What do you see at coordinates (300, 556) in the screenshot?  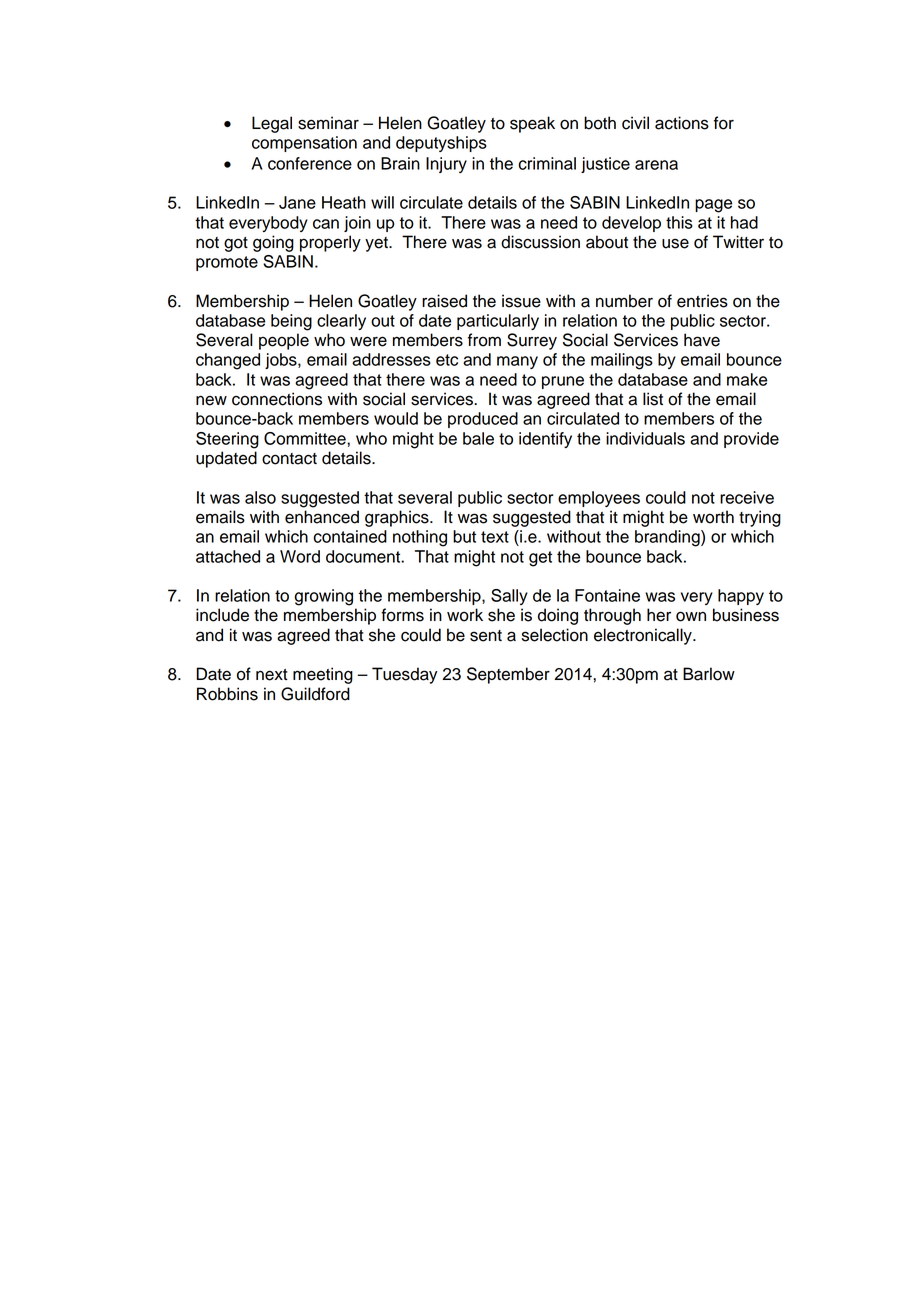 I see `Word` at bounding box center [300, 556].
